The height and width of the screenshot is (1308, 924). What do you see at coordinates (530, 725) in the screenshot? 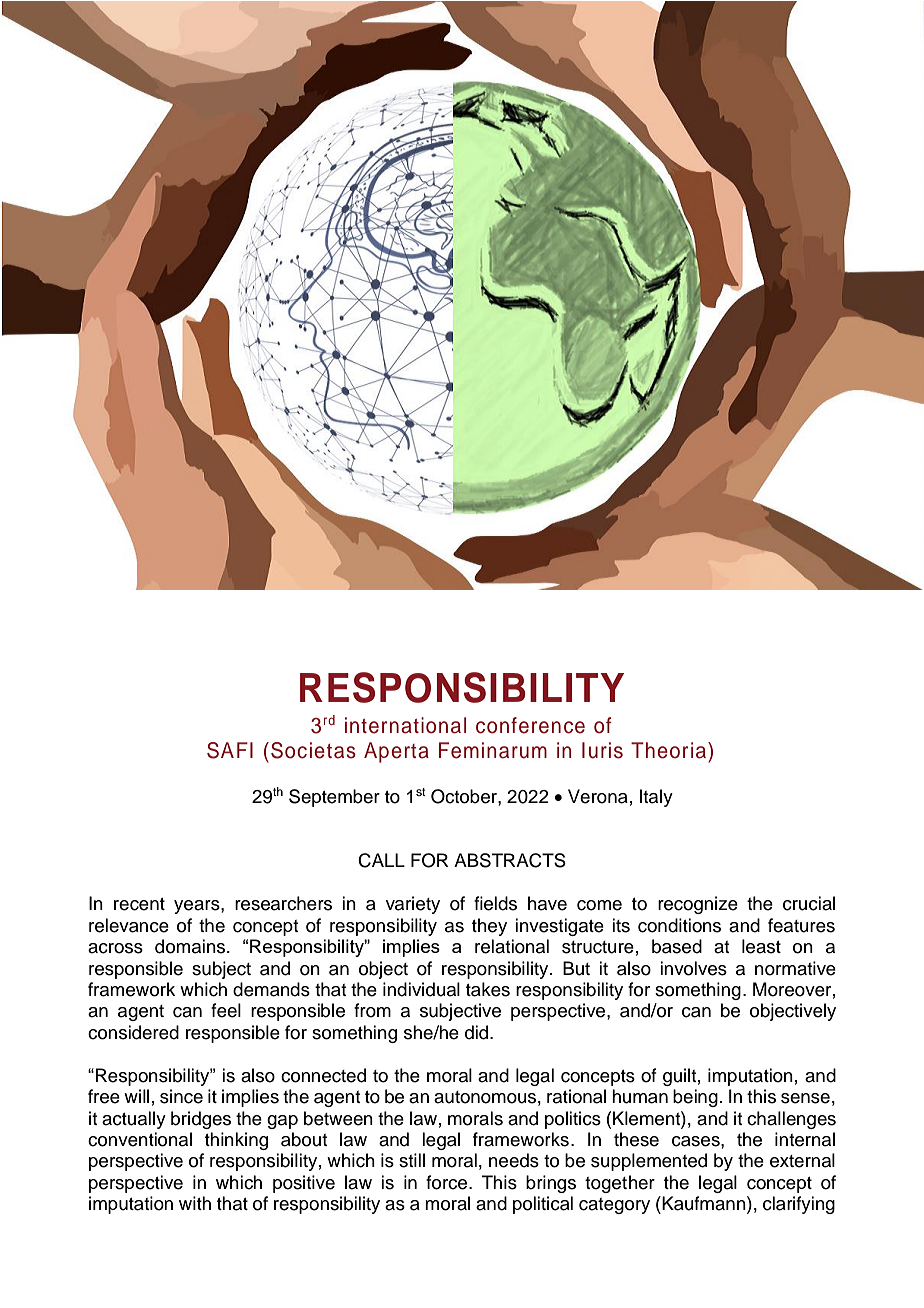
I see `conference` at bounding box center [530, 725].
